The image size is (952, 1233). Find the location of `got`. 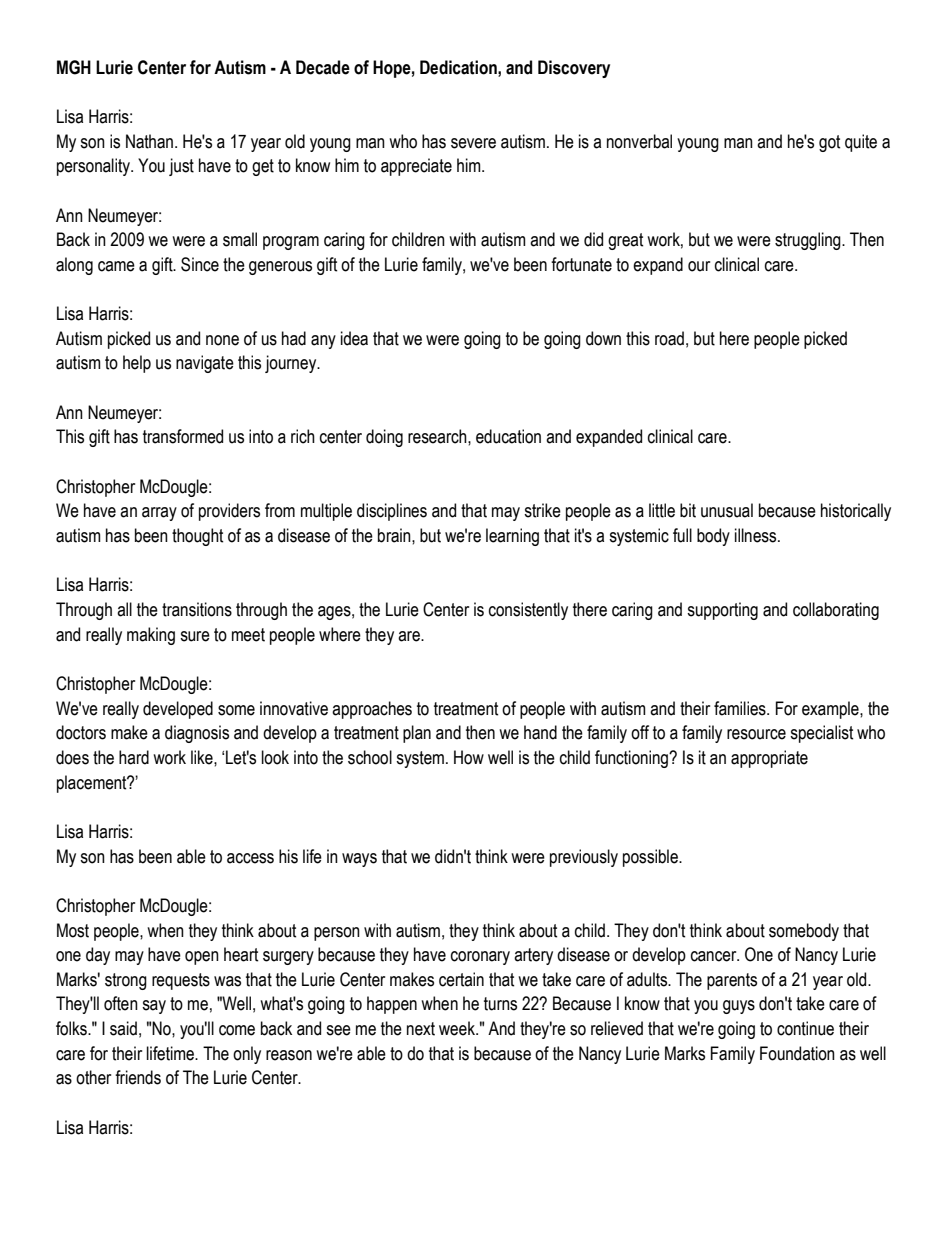

got is located at coordinates (829, 143).
